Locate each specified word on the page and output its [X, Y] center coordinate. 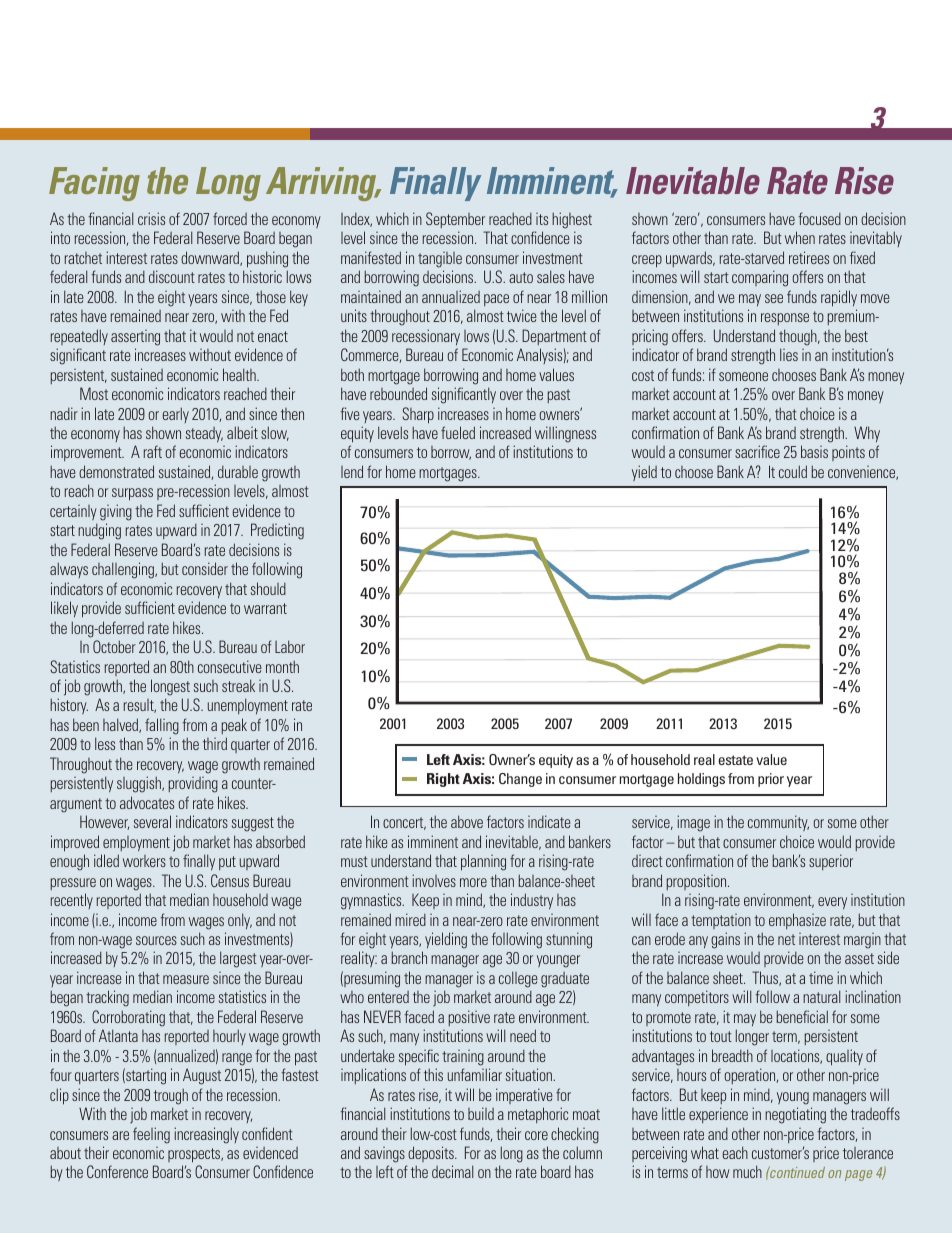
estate [735, 760]
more [473, 882]
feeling [151, 1135]
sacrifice [757, 451]
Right [443, 780]
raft [153, 451]
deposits [432, 1154]
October [114, 646]
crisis [151, 218]
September [455, 220]
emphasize [797, 921]
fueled [458, 432]
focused [819, 218]
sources [156, 940]
